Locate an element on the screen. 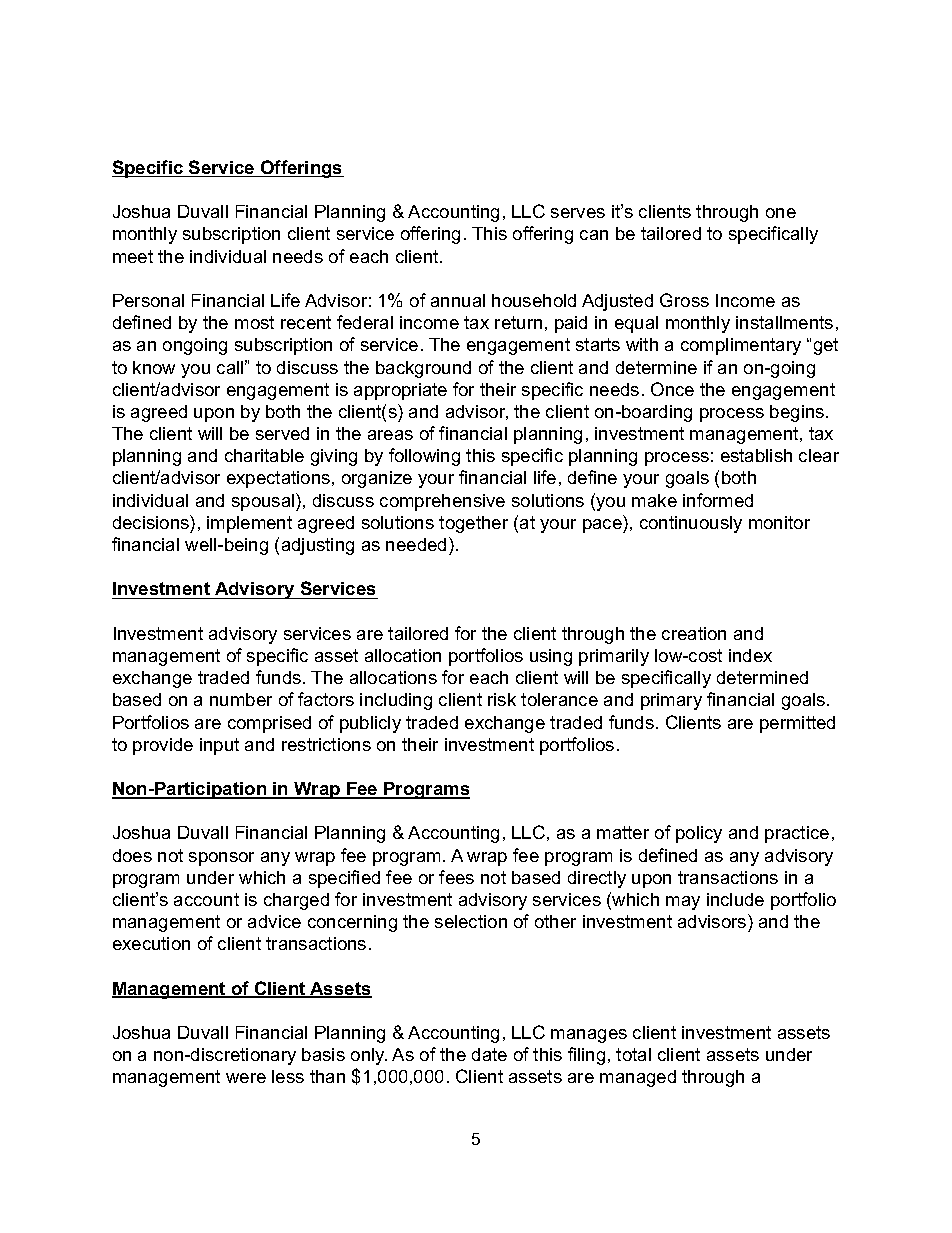  annual is located at coordinates (458, 300).
